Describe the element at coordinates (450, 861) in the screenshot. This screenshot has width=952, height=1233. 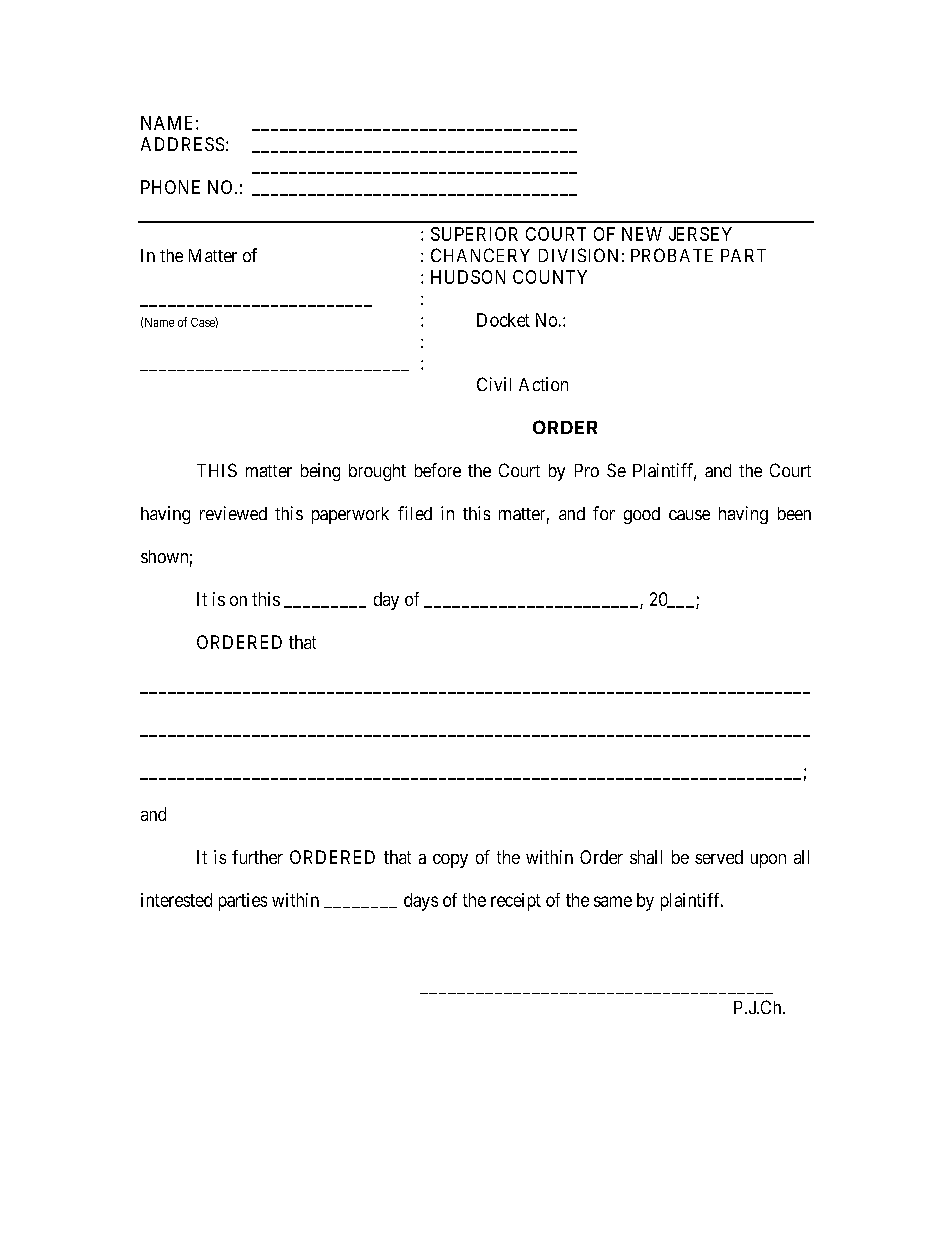
I see `copy` at that location.
